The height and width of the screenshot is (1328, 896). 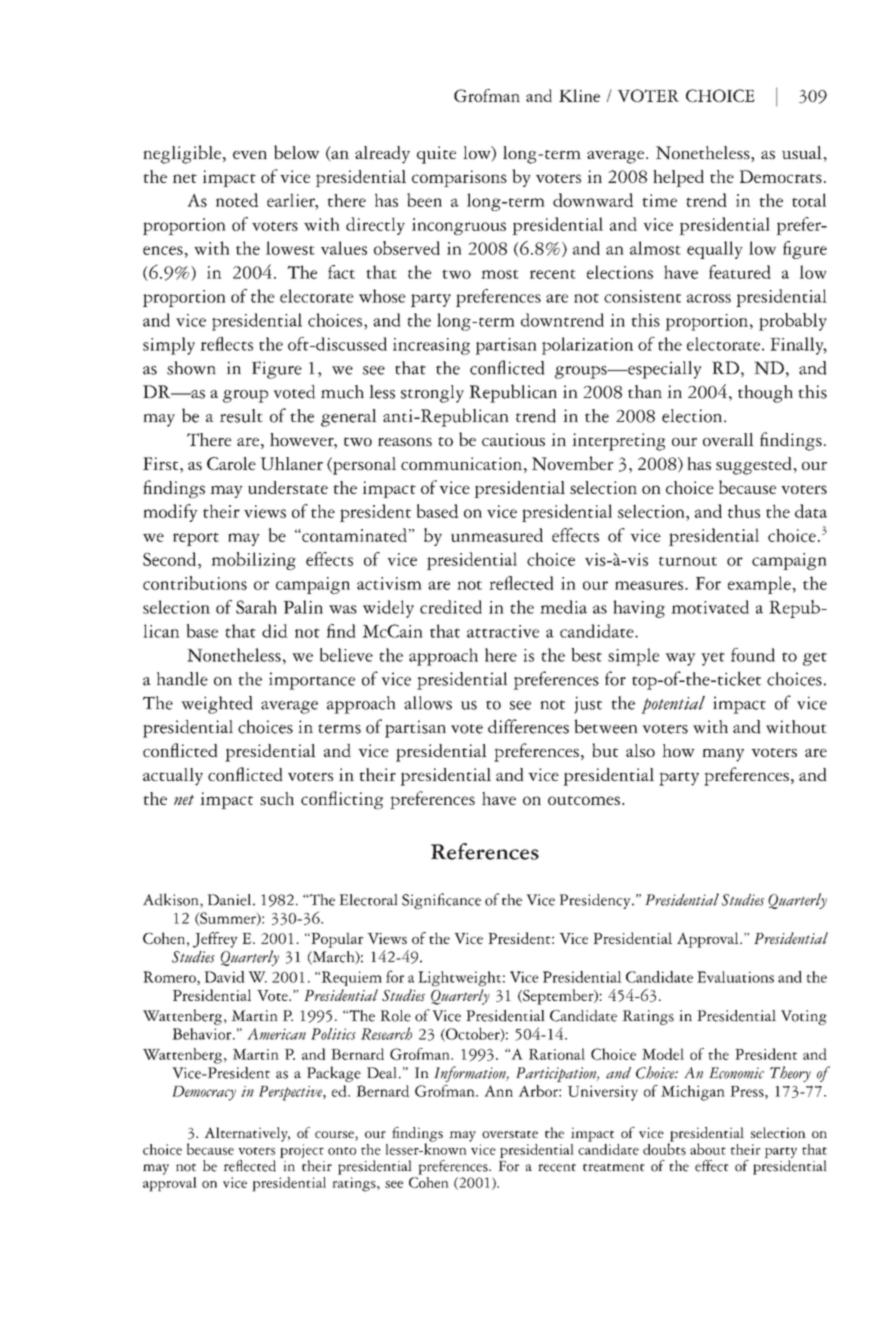 I want to click on found, so click(x=753, y=655).
